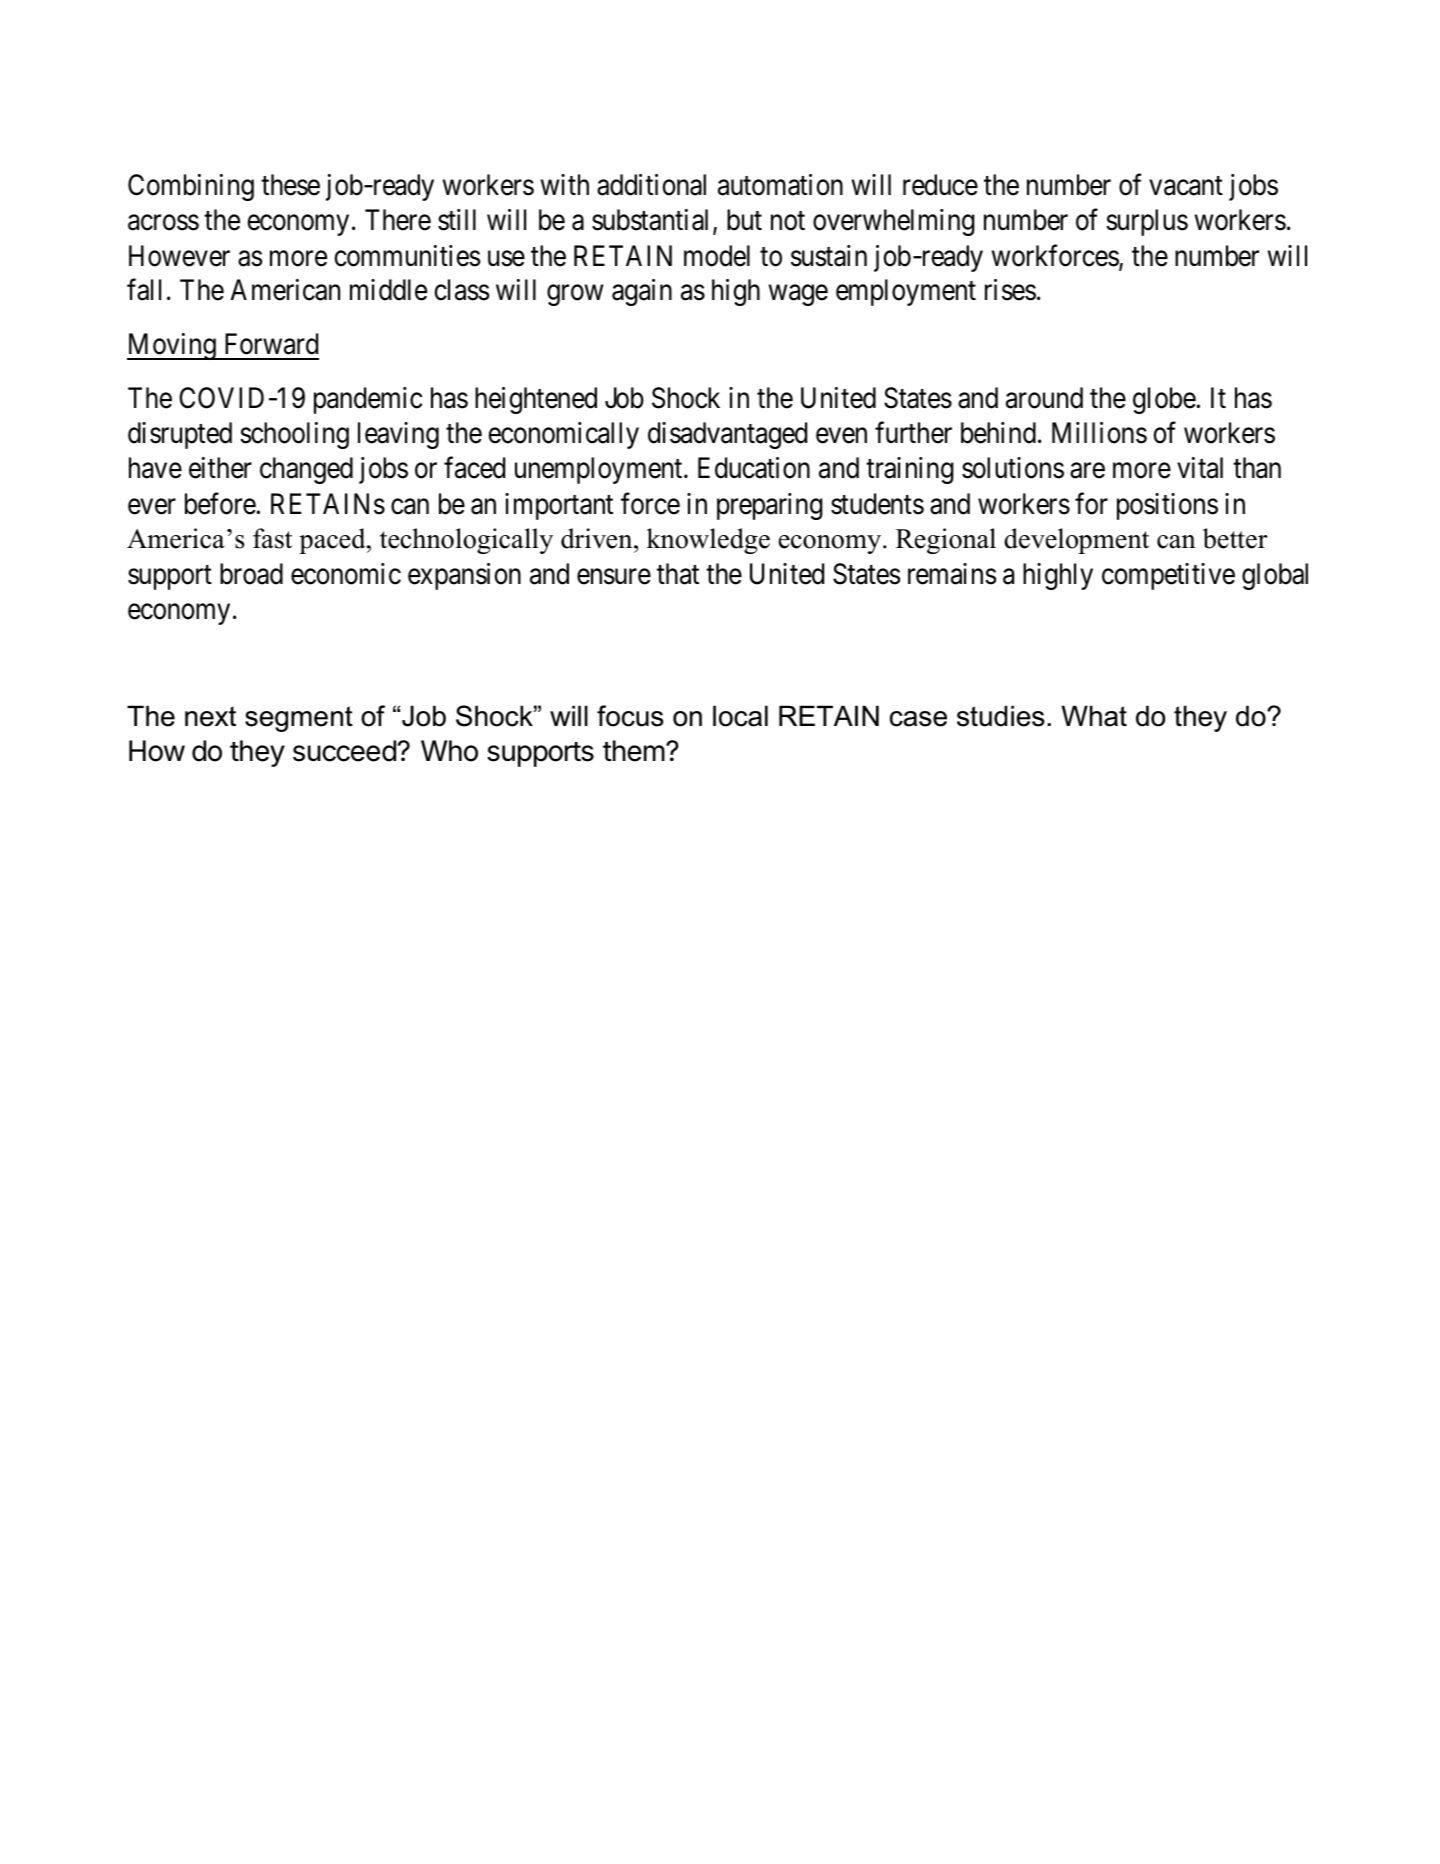 This page has height=1864, width=1440. What do you see at coordinates (708, 541) in the page?
I see `knowledge` at bounding box center [708, 541].
